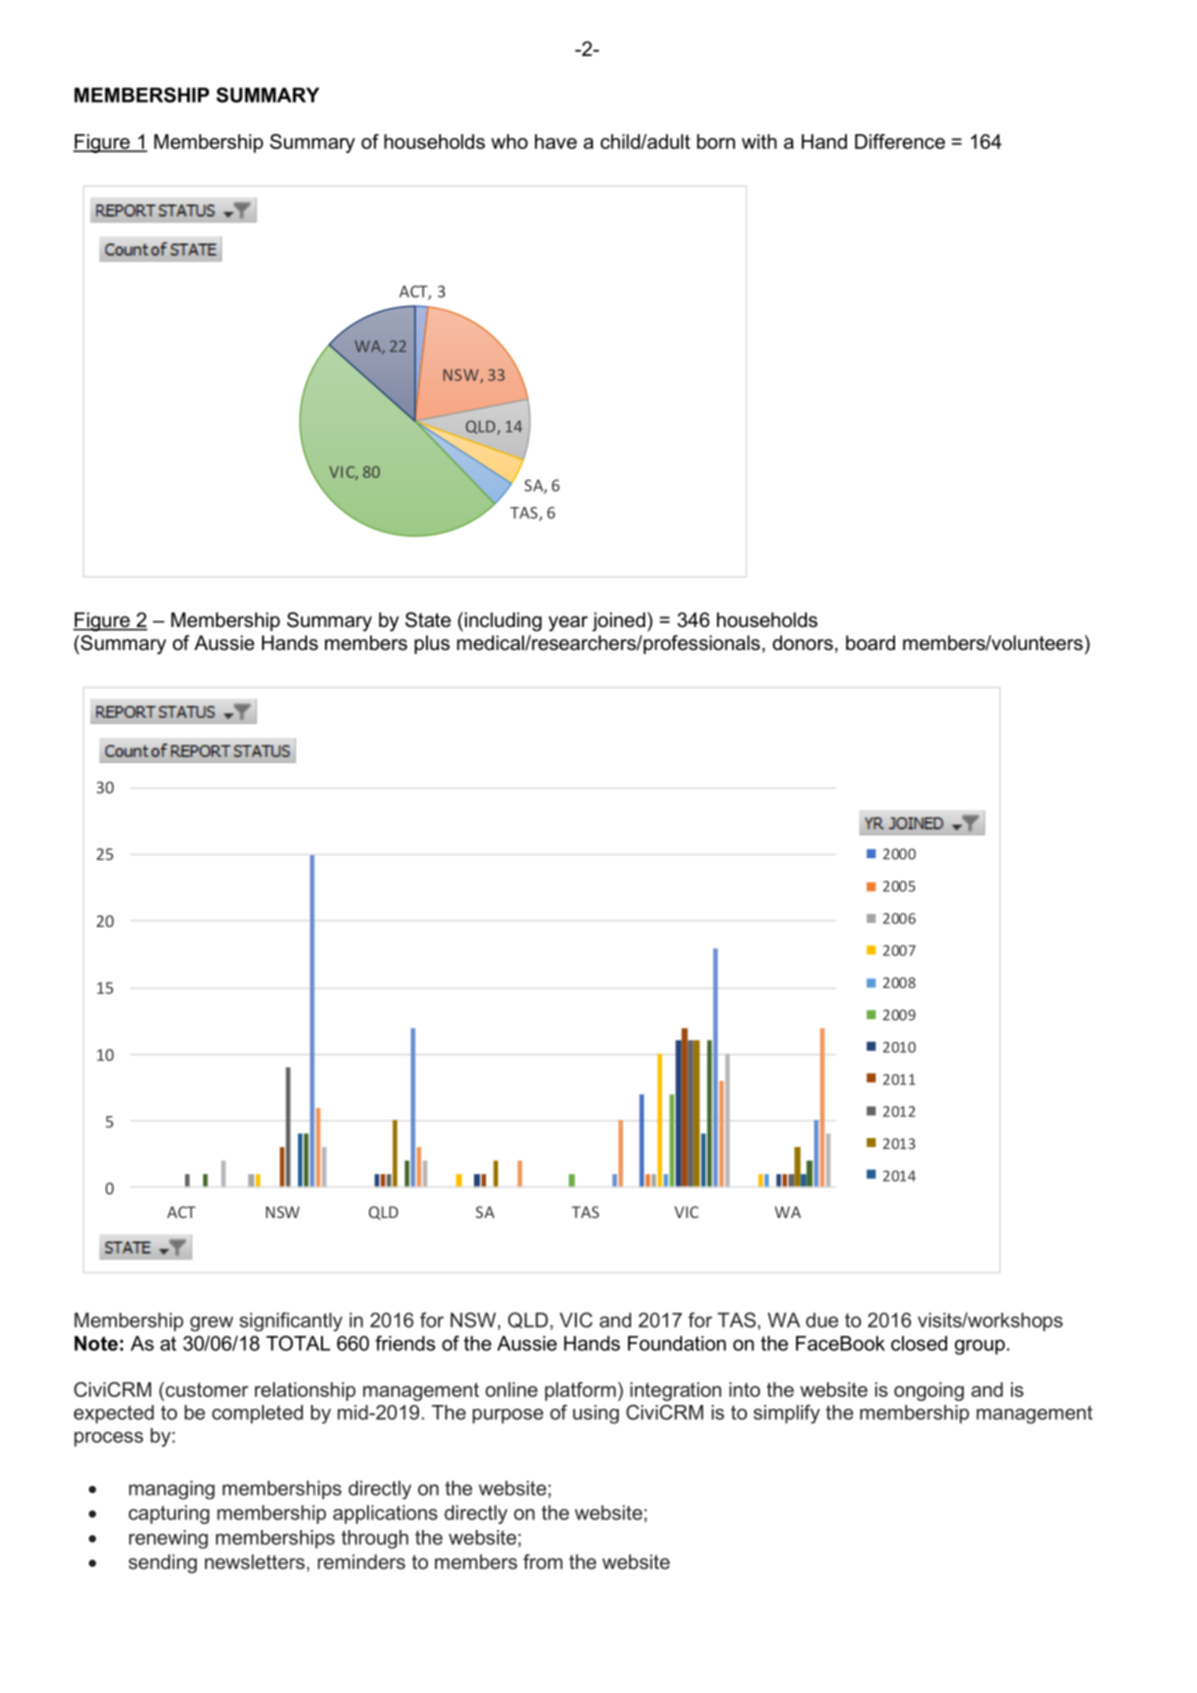 The image size is (1197, 1693). What do you see at coordinates (428, 620) in the image?
I see `State` at bounding box center [428, 620].
